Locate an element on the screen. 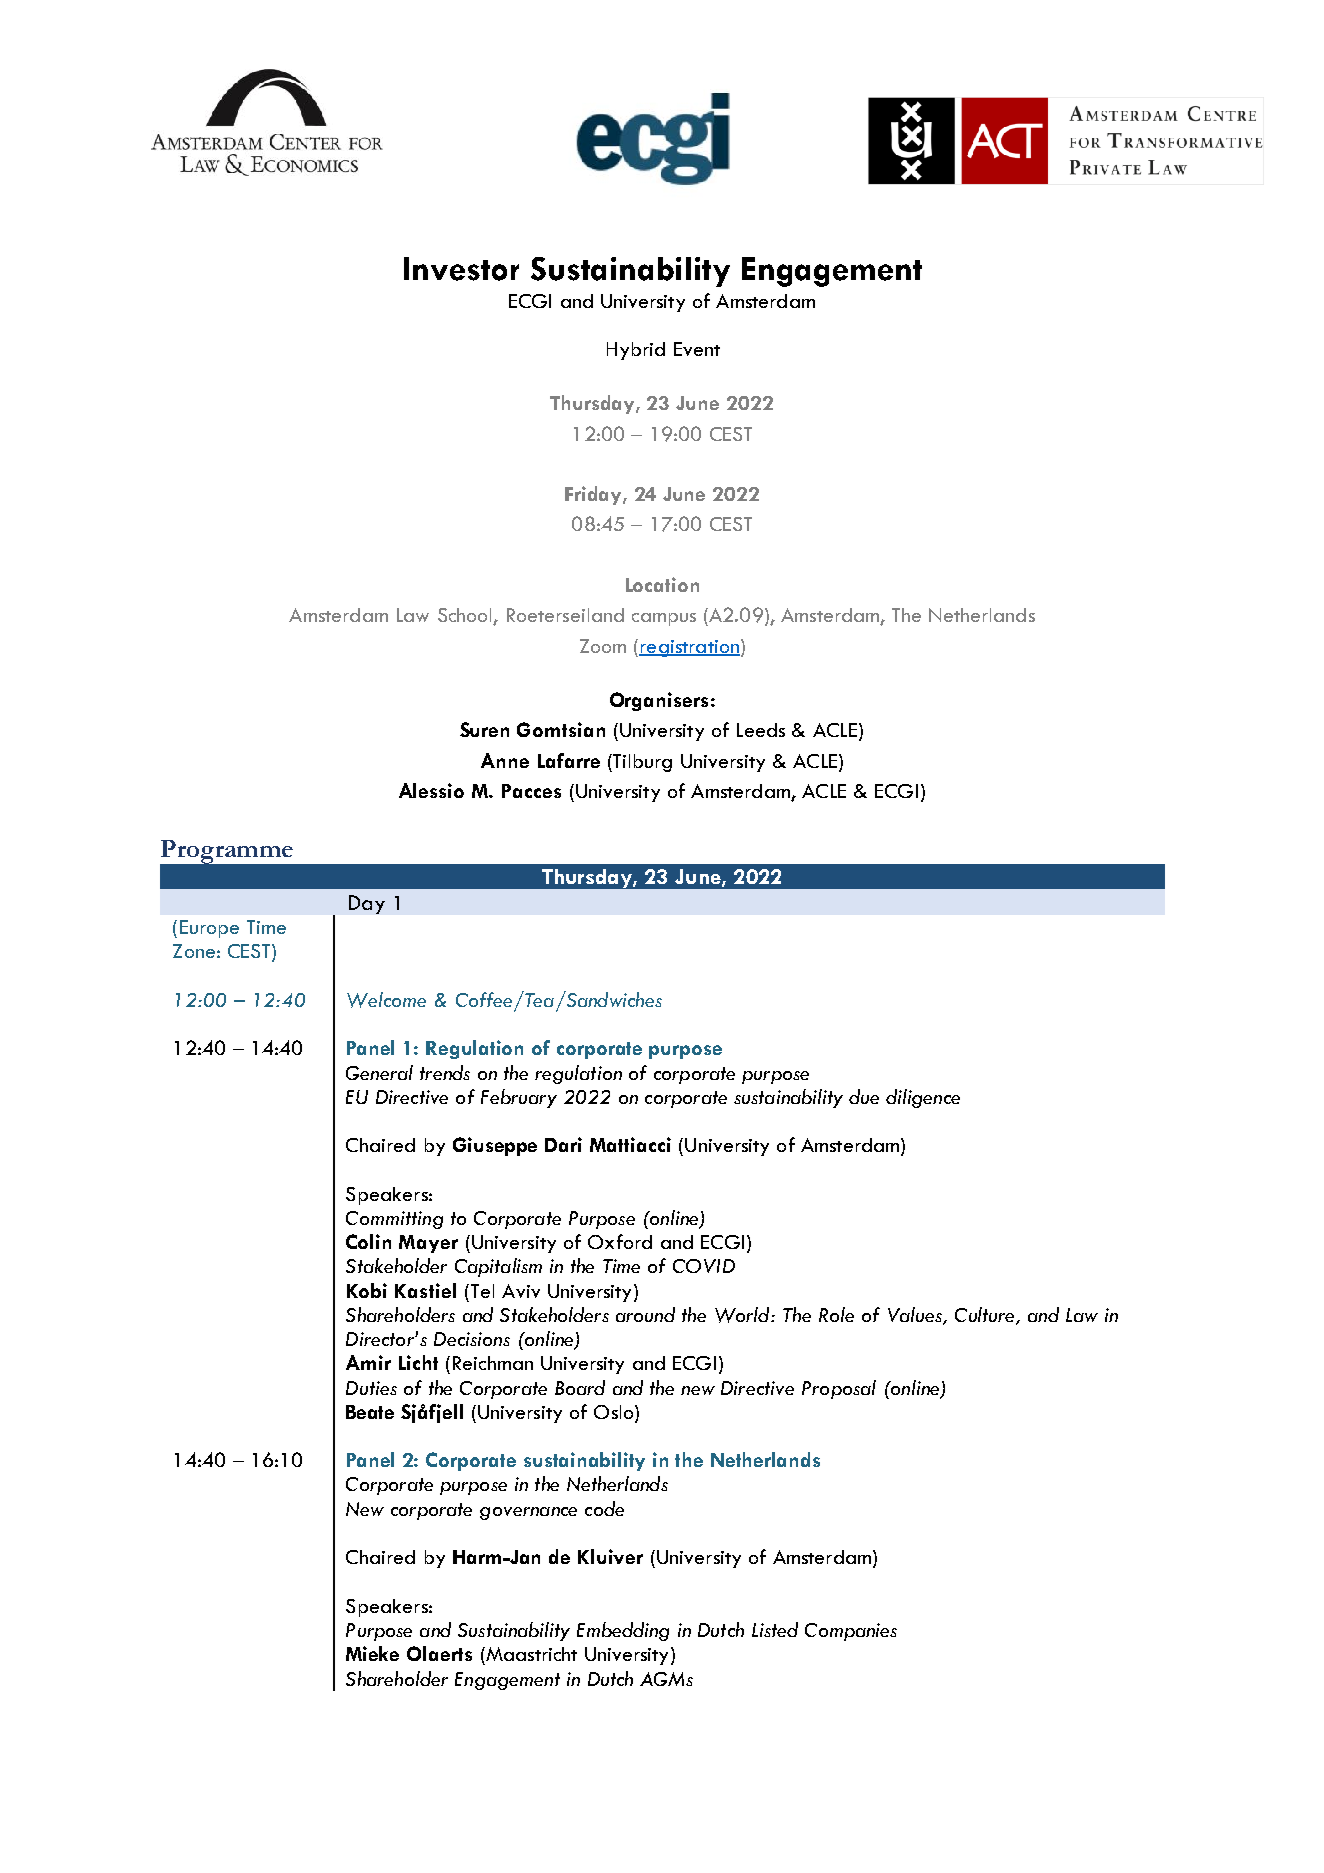 Image resolution: width=1324 pixels, height=1873 pixels. Alessio is located at coordinates (431, 790).
